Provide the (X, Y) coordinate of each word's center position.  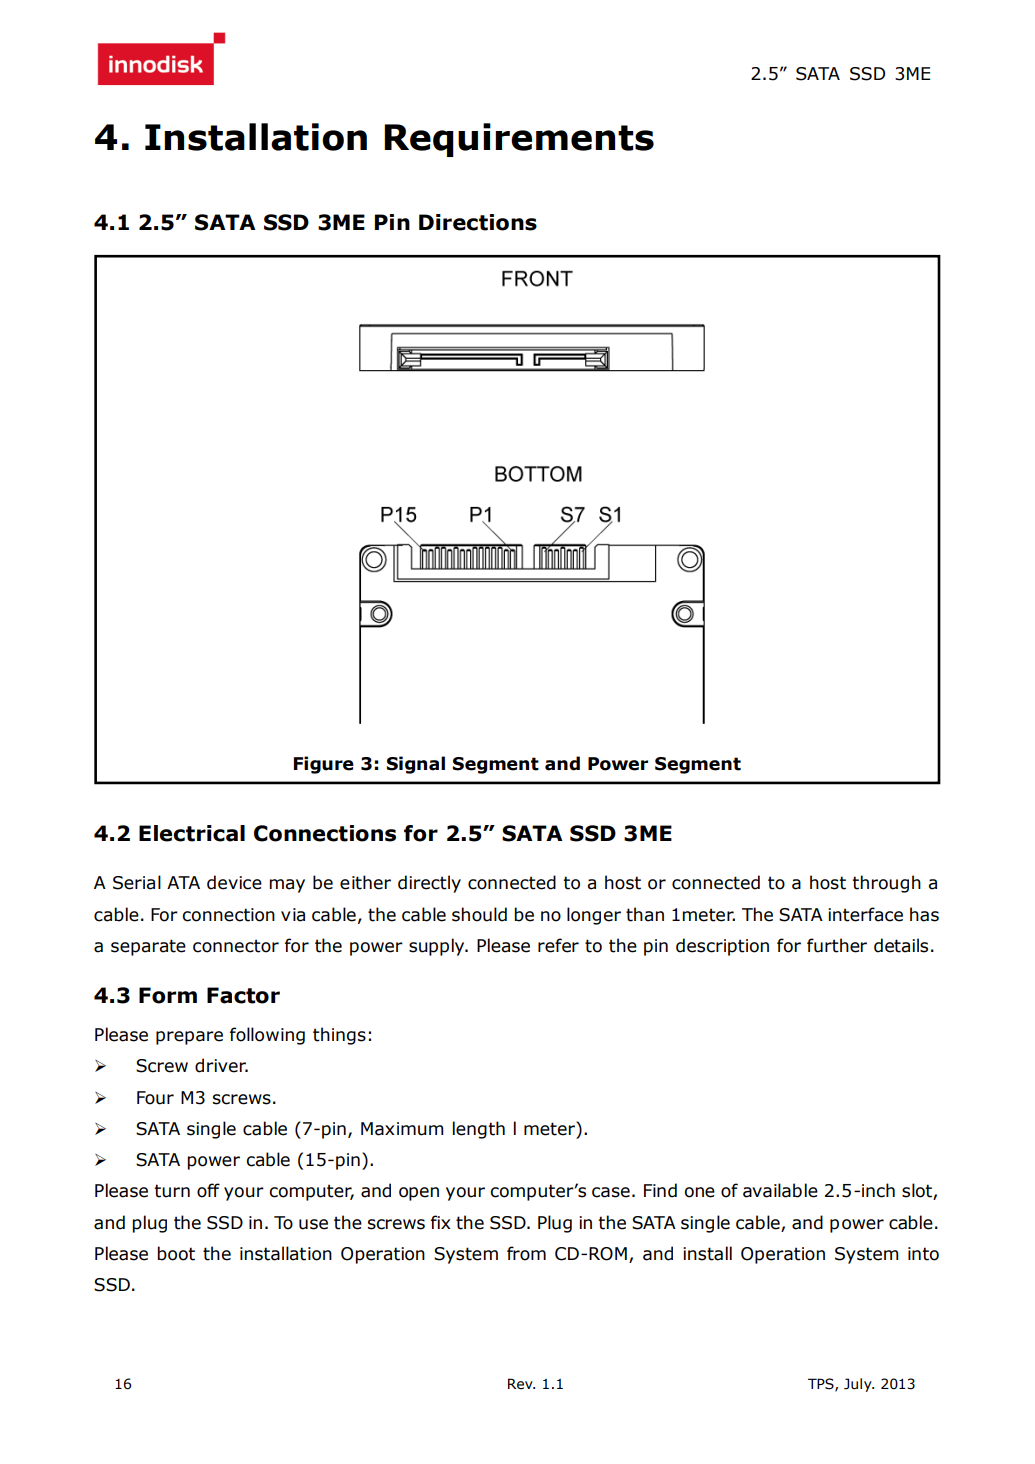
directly (429, 884)
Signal (415, 765)
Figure (324, 765)
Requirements (519, 140)
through (886, 884)
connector (236, 946)
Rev (521, 1384)
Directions (478, 222)
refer (558, 945)
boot (176, 1253)
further (837, 945)
